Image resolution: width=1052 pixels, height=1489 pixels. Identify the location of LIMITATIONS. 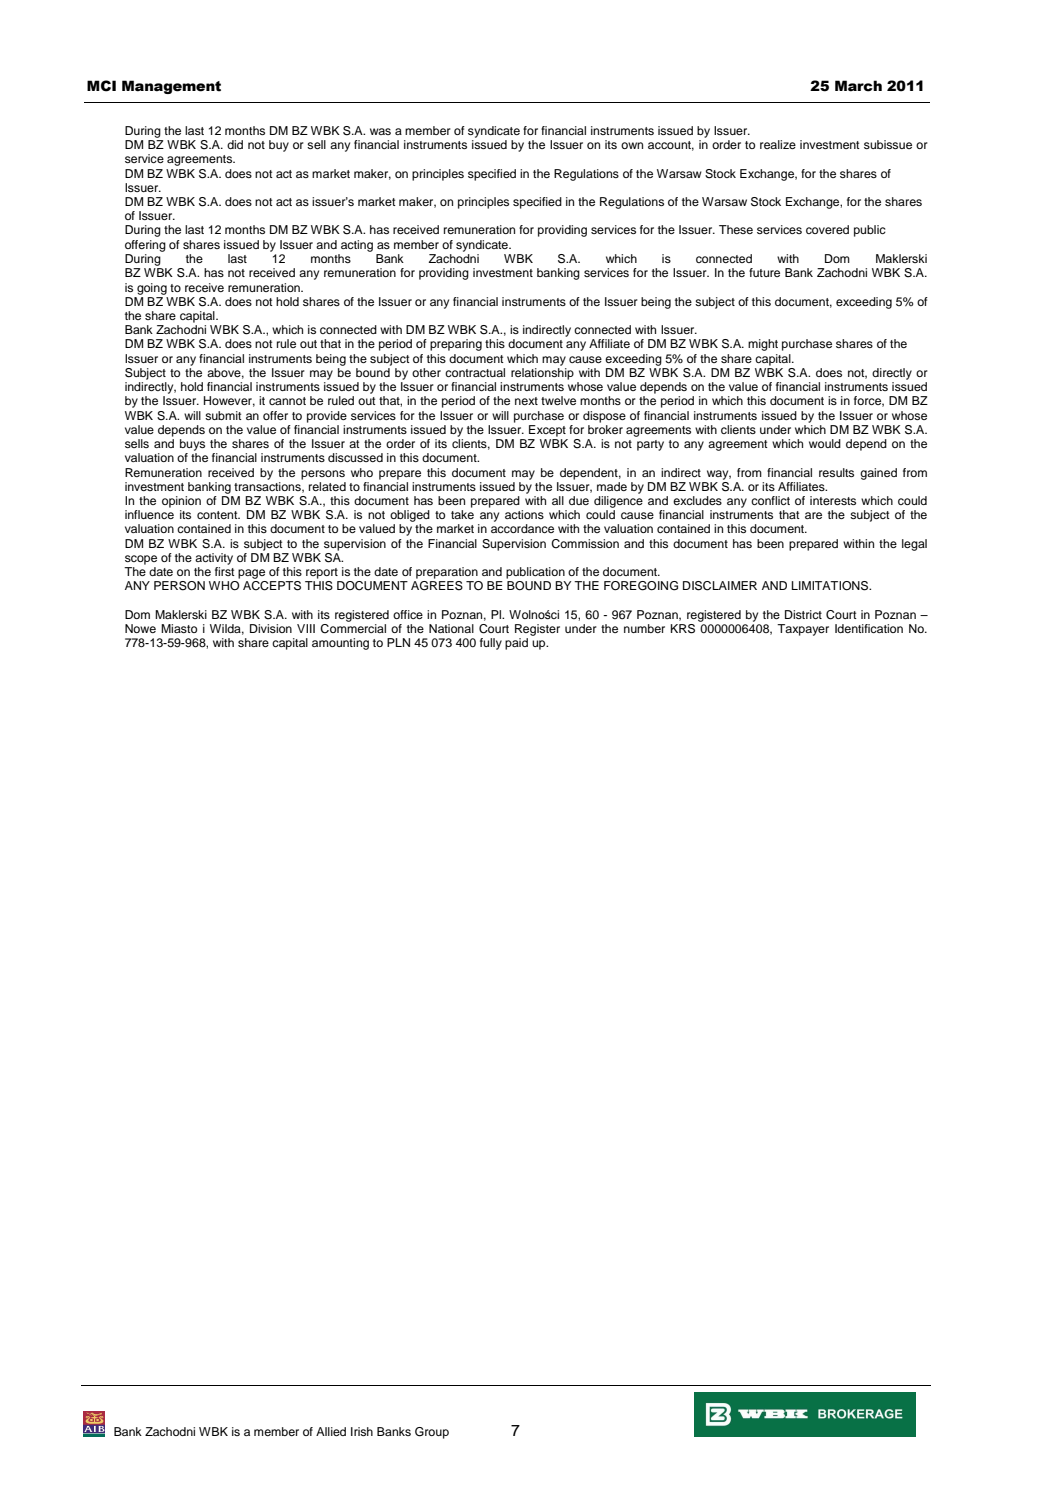
(831, 586).
